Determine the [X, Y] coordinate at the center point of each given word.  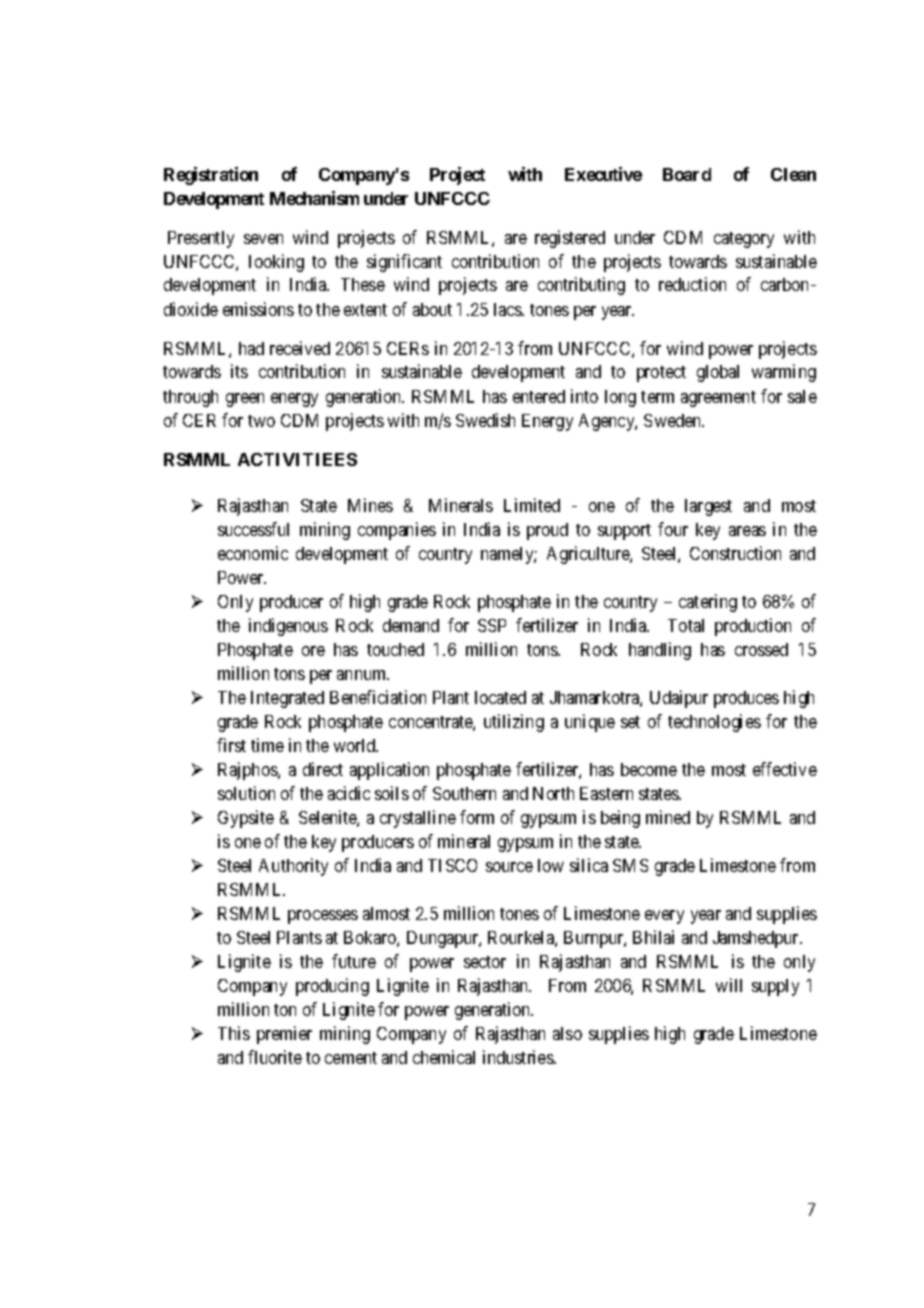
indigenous [288, 627]
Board [687, 174]
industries [519, 1057]
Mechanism [314, 198]
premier [284, 1035]
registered [570, 239]
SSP [492, 625]
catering [708, 603]
